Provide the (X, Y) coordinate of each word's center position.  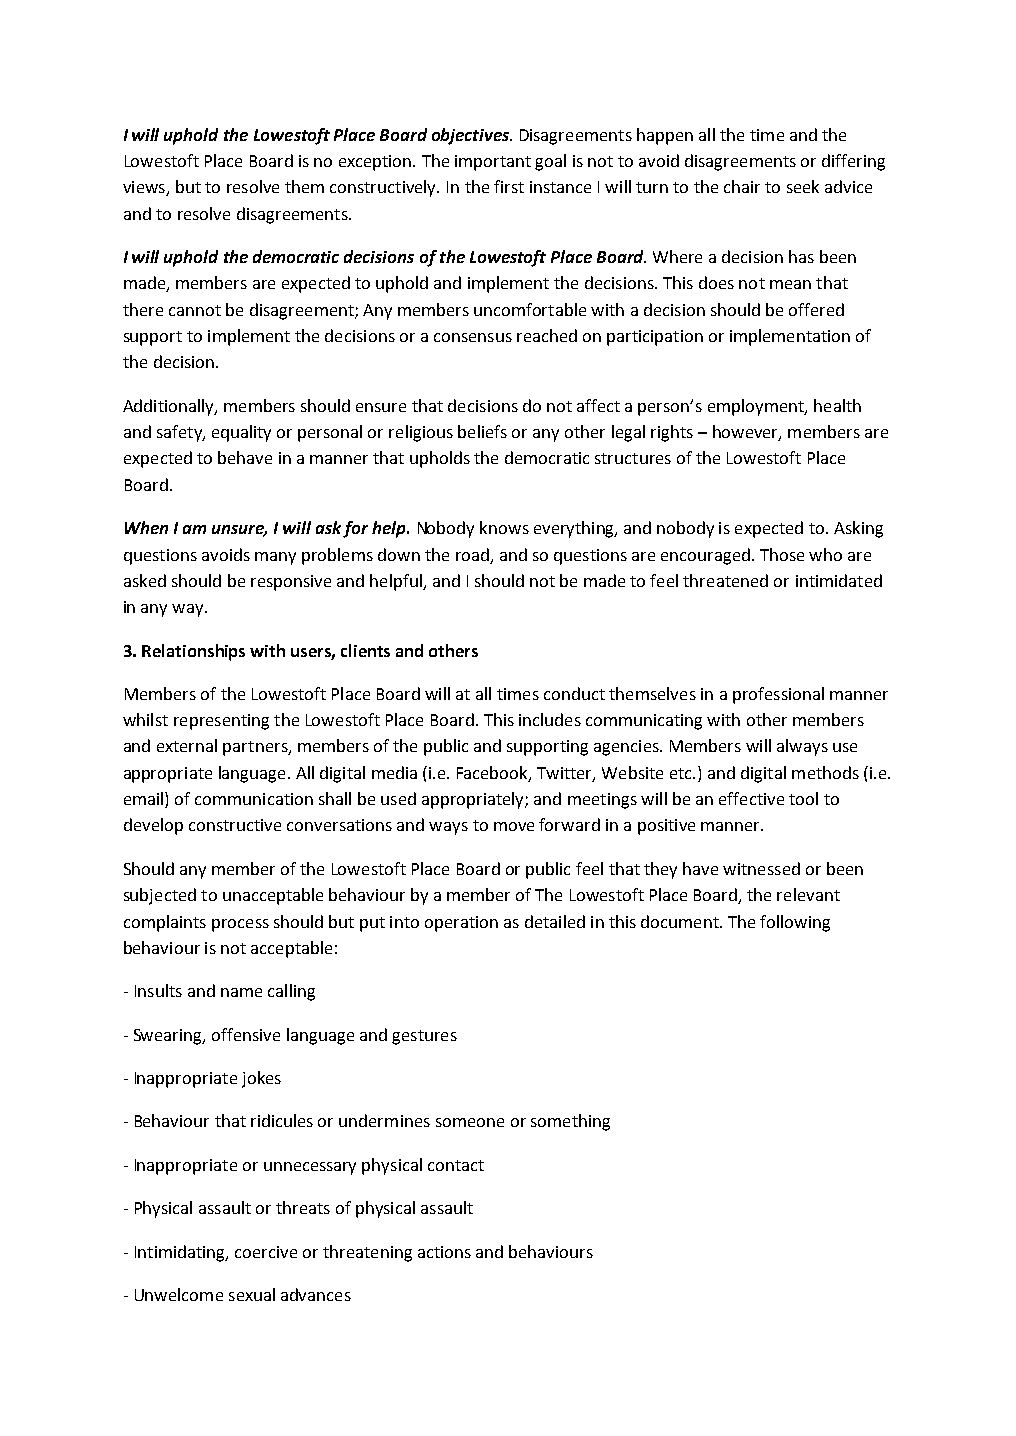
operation (461, 924)
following (795, 923)
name (241, 992)
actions (444, 1252)
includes (550, 719)
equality (241, 433)
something (570, 1122)
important (493, 163)
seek (803, 186)
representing (221, 722)
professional (778, 695)
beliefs (482, 431)
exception (376, 163)
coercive (266, 1252)
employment (757, 407)
